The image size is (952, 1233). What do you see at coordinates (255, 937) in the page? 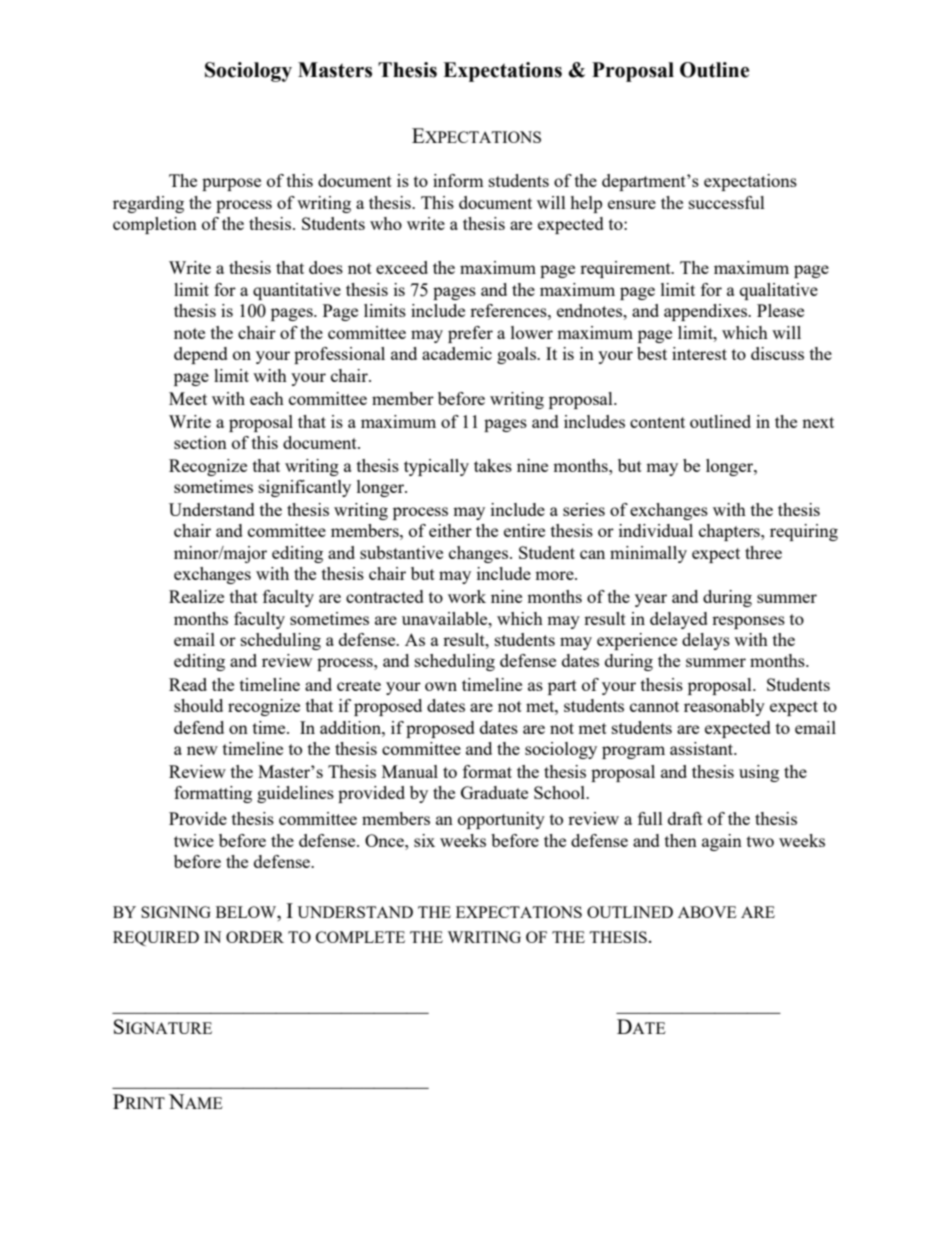
I see `ORDER` at bounding box center [255, 937].
